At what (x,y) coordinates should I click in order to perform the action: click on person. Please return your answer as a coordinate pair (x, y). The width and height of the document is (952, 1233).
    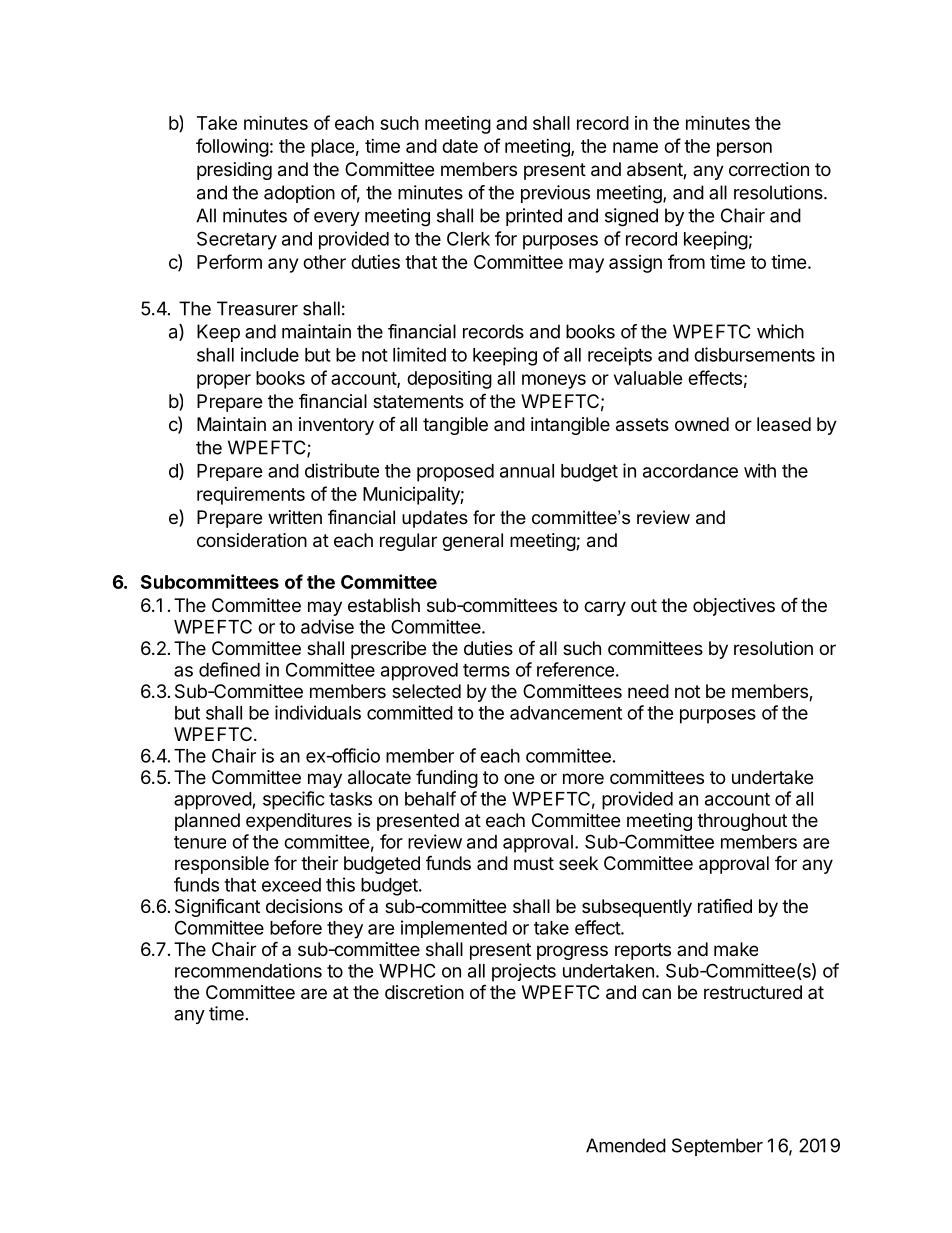
    Looking at the image, I should click on (744, 149).
